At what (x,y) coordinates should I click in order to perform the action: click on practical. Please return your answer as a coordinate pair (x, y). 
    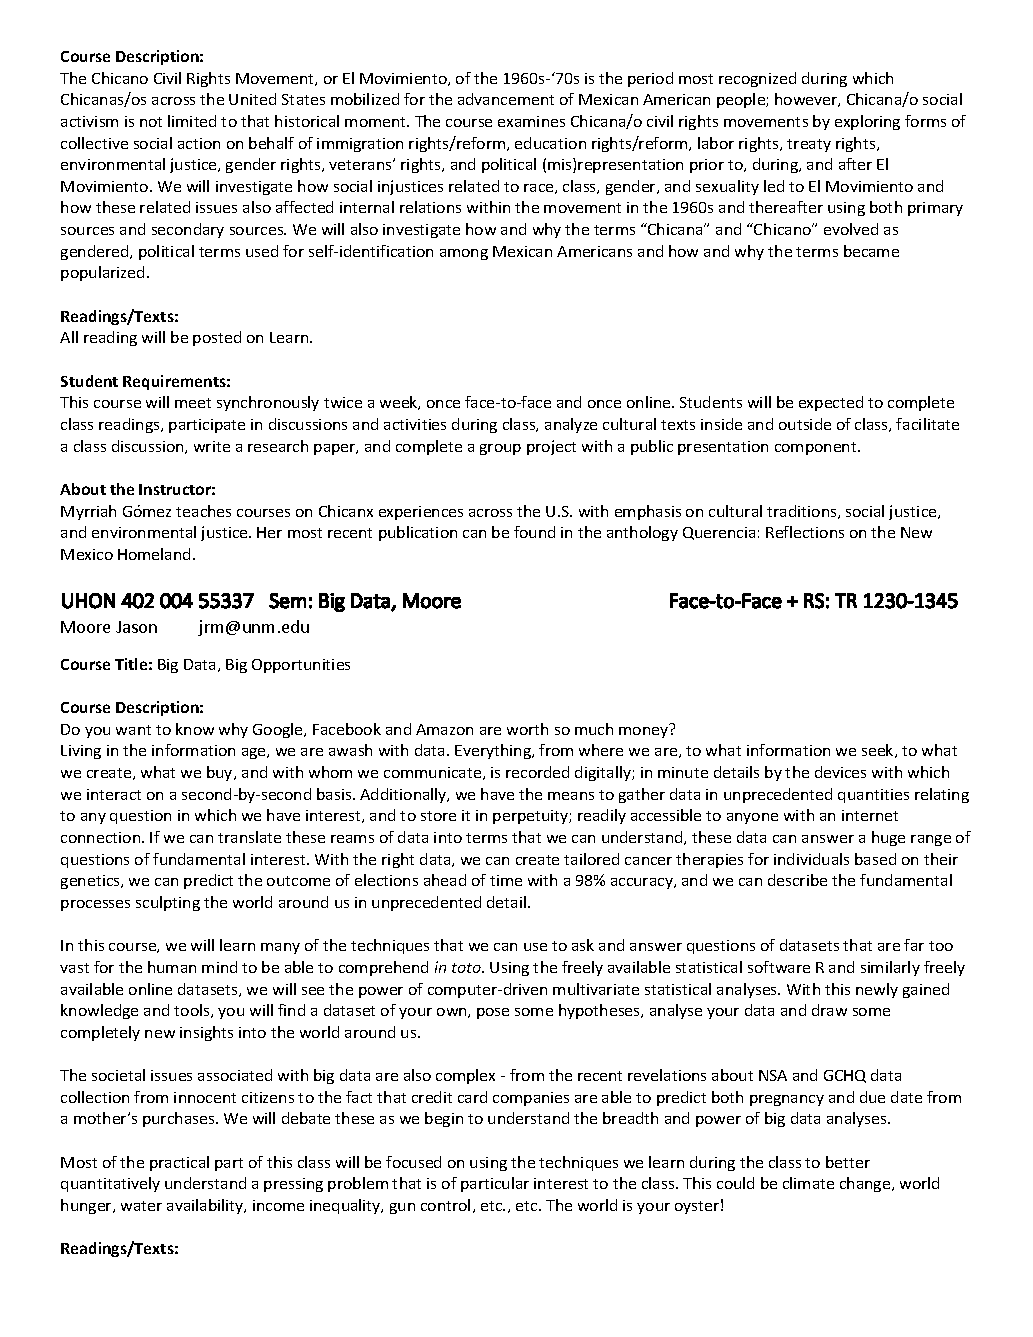
    Looking at the image, I should click on (179, 1163).
